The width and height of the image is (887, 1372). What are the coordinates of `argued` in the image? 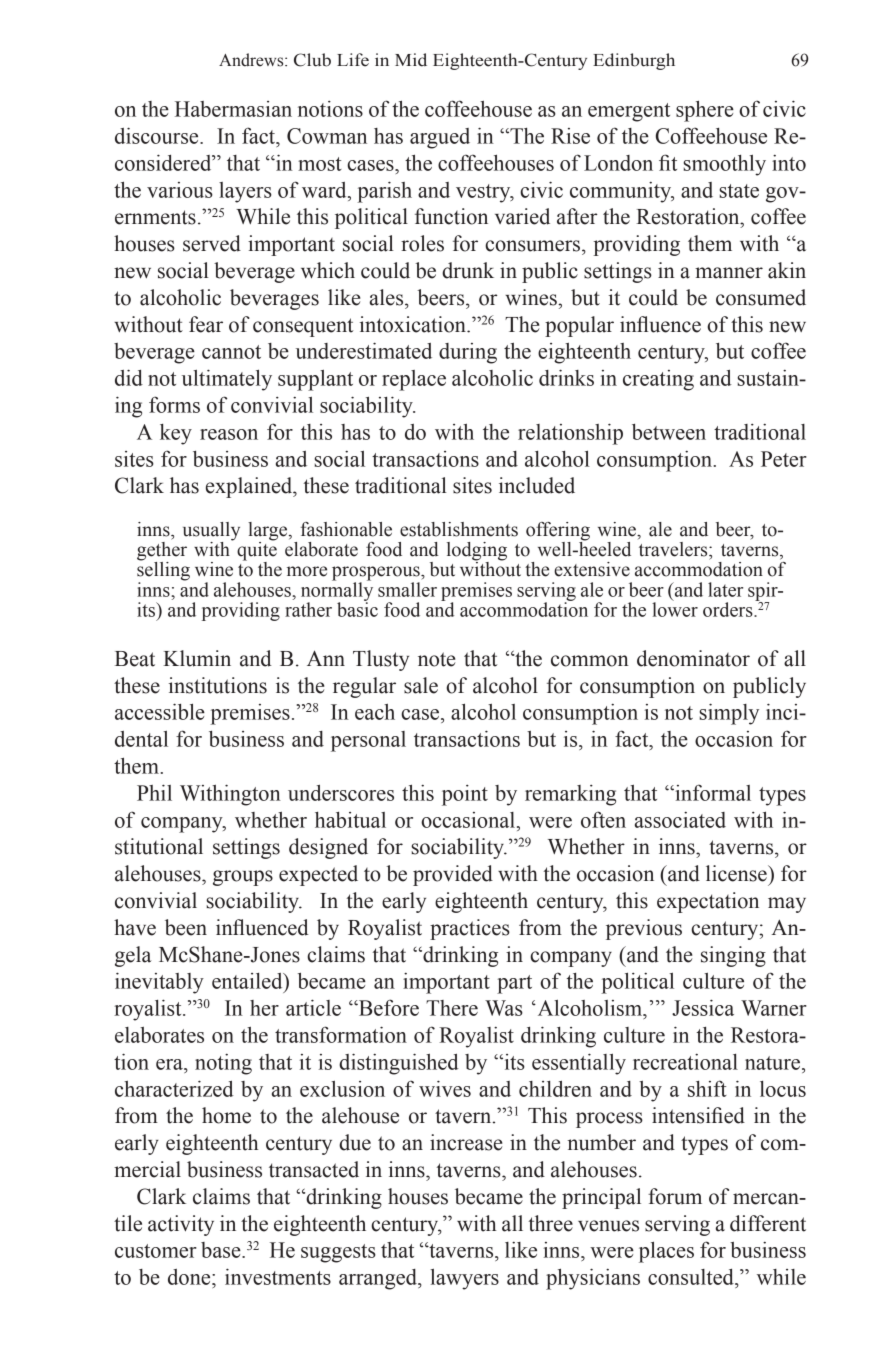 It's located at (440, 138).
